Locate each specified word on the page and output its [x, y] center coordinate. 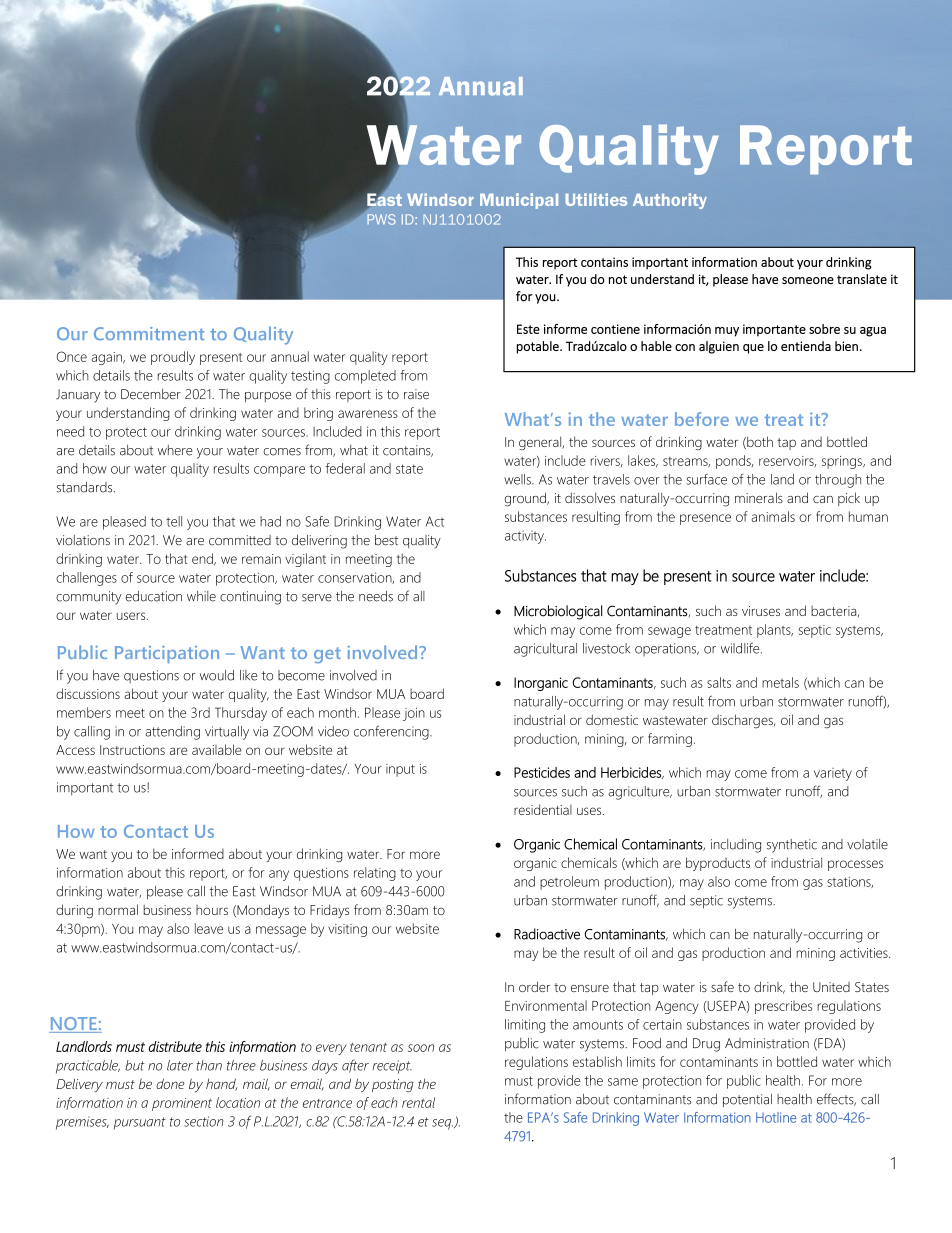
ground [526, 499]
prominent [182, 1104]
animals [773, 516]
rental [418, 1102]
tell [174, 521]
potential [747, 1101]
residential [543, 809]
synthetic [792, 846]
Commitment [149, 333]
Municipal [519, 201]
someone [808, 280]
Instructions [132, 750]
